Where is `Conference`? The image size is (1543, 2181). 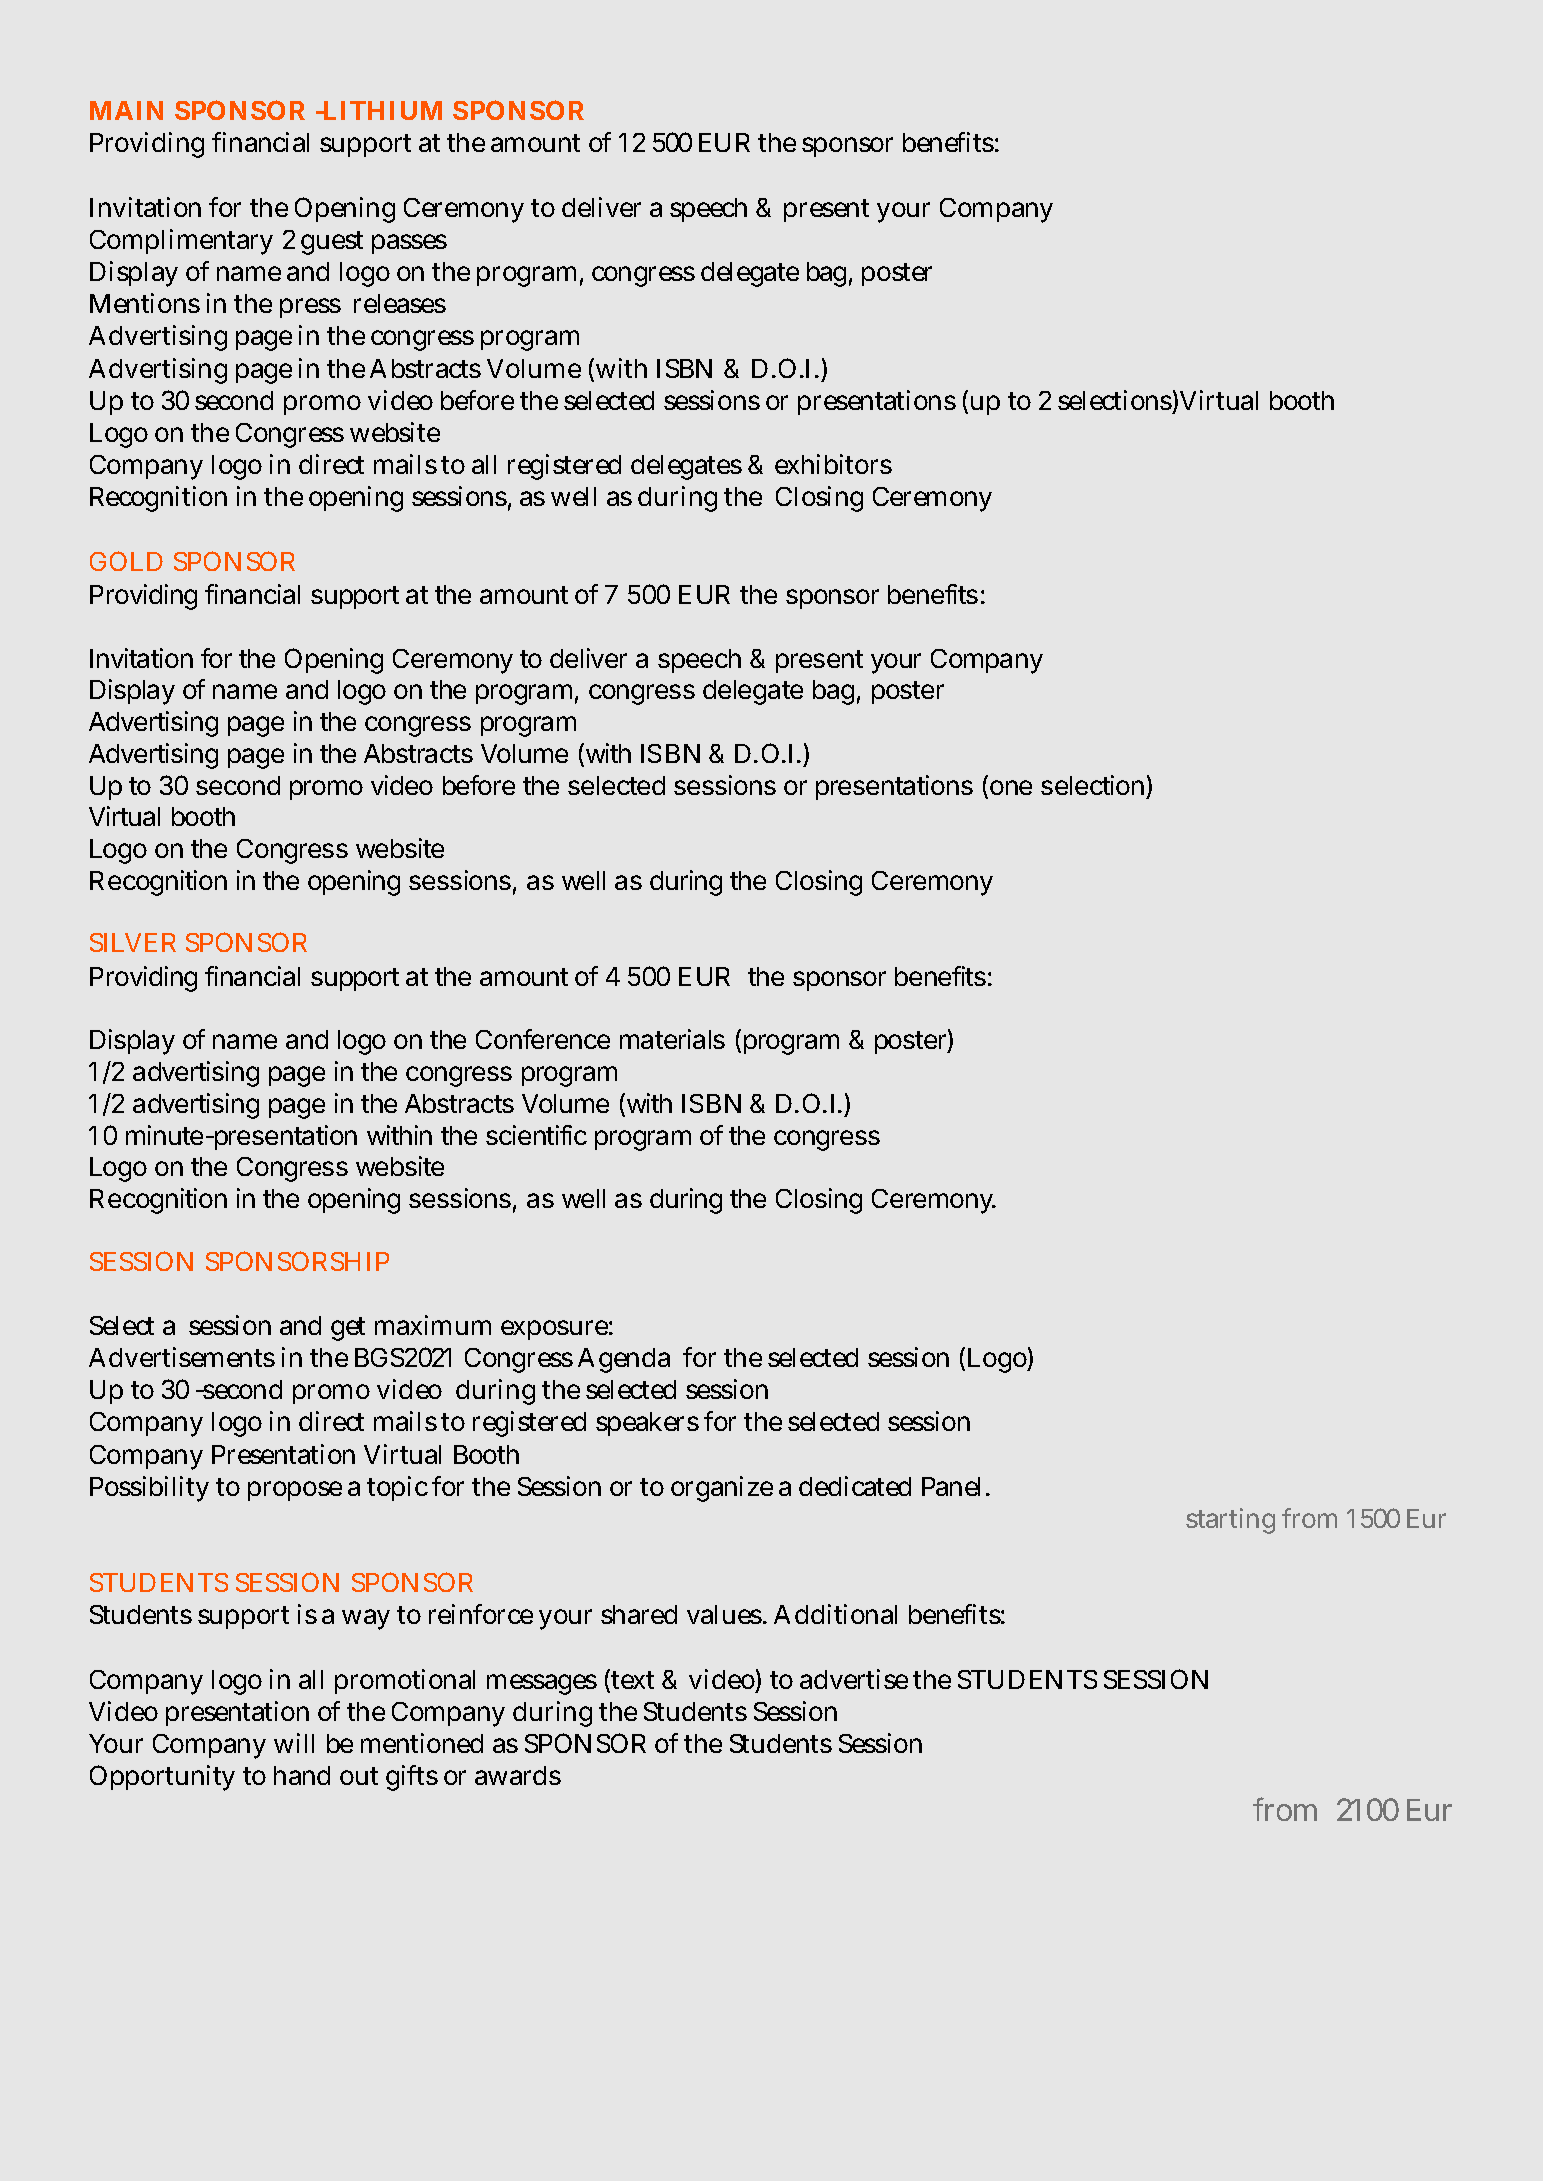 Conference is located at coordinates (543, 1039).
